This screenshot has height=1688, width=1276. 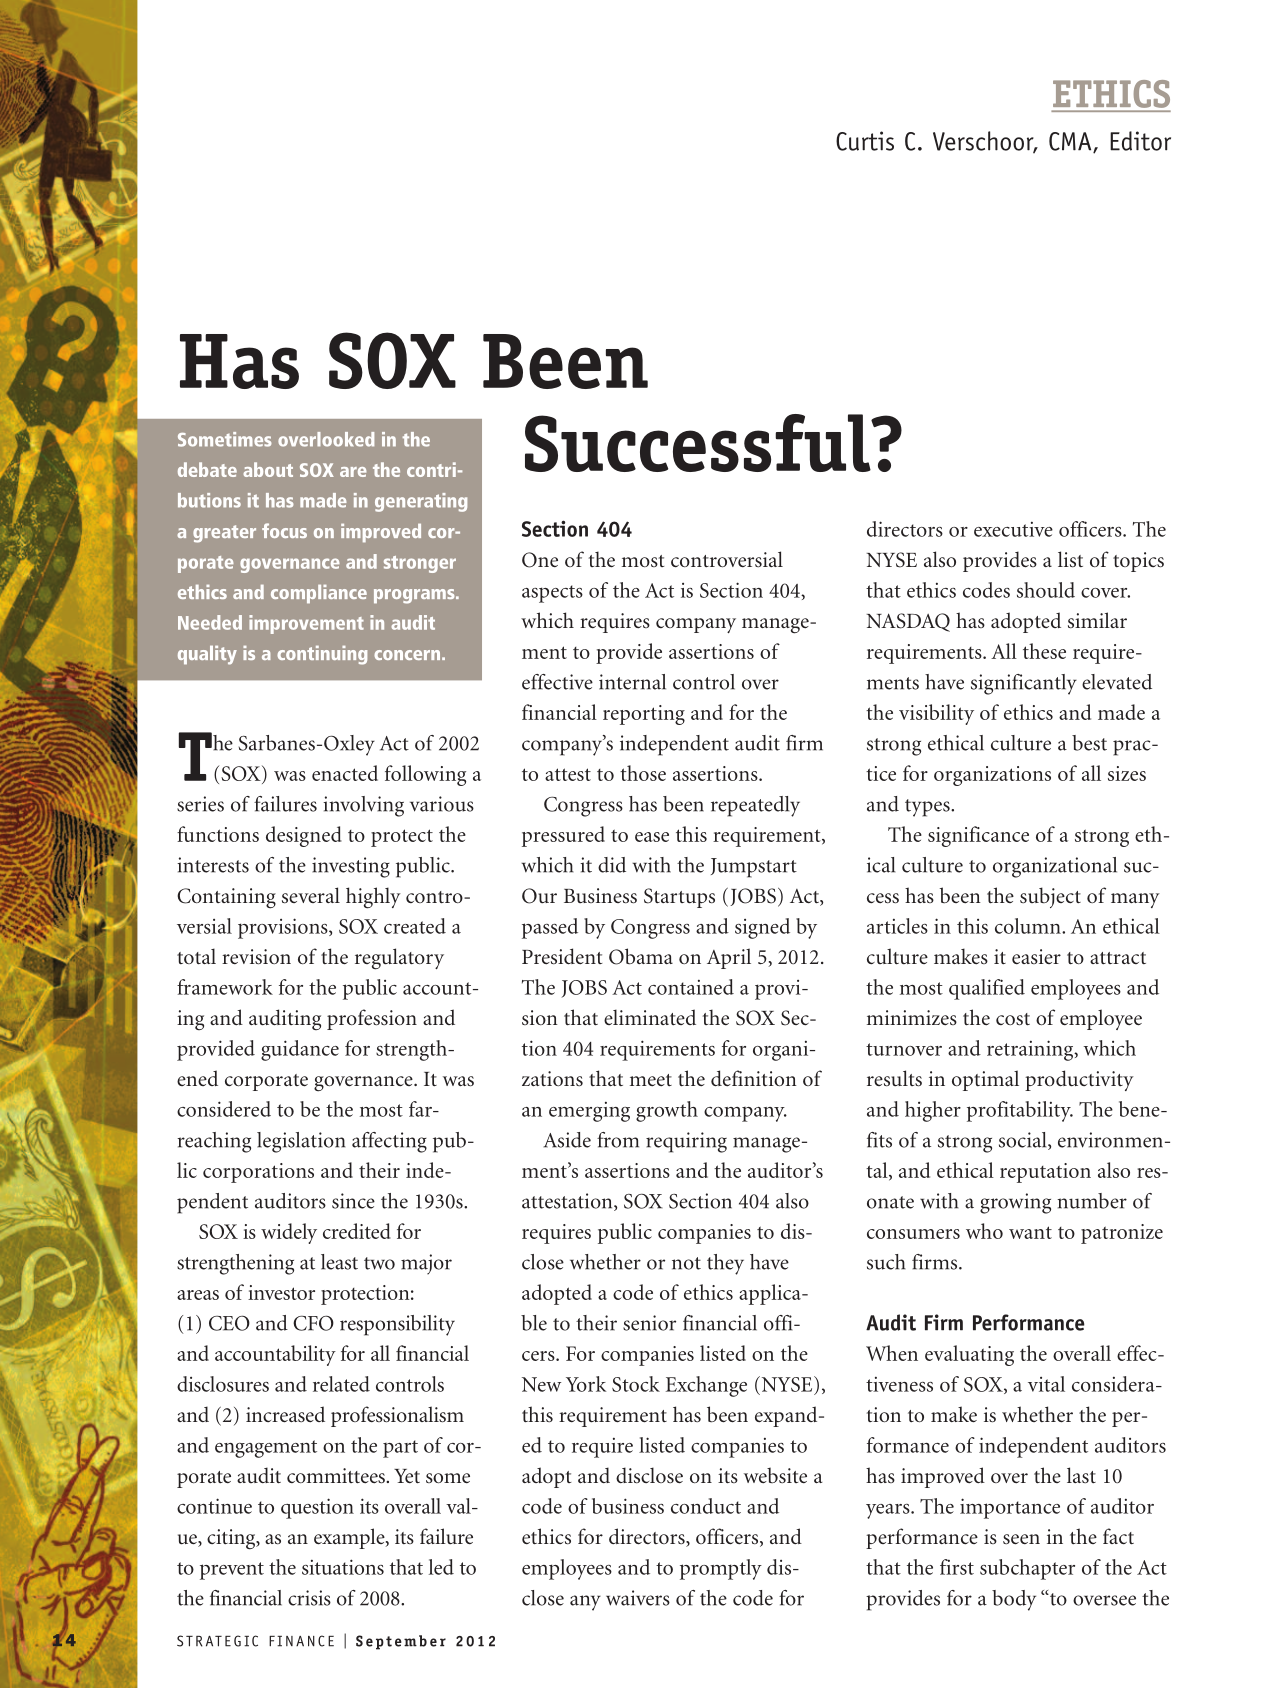 What do you see at coordinates (268, 469) in the screenshot?
I see `about` at bounding box center [268, 469].
